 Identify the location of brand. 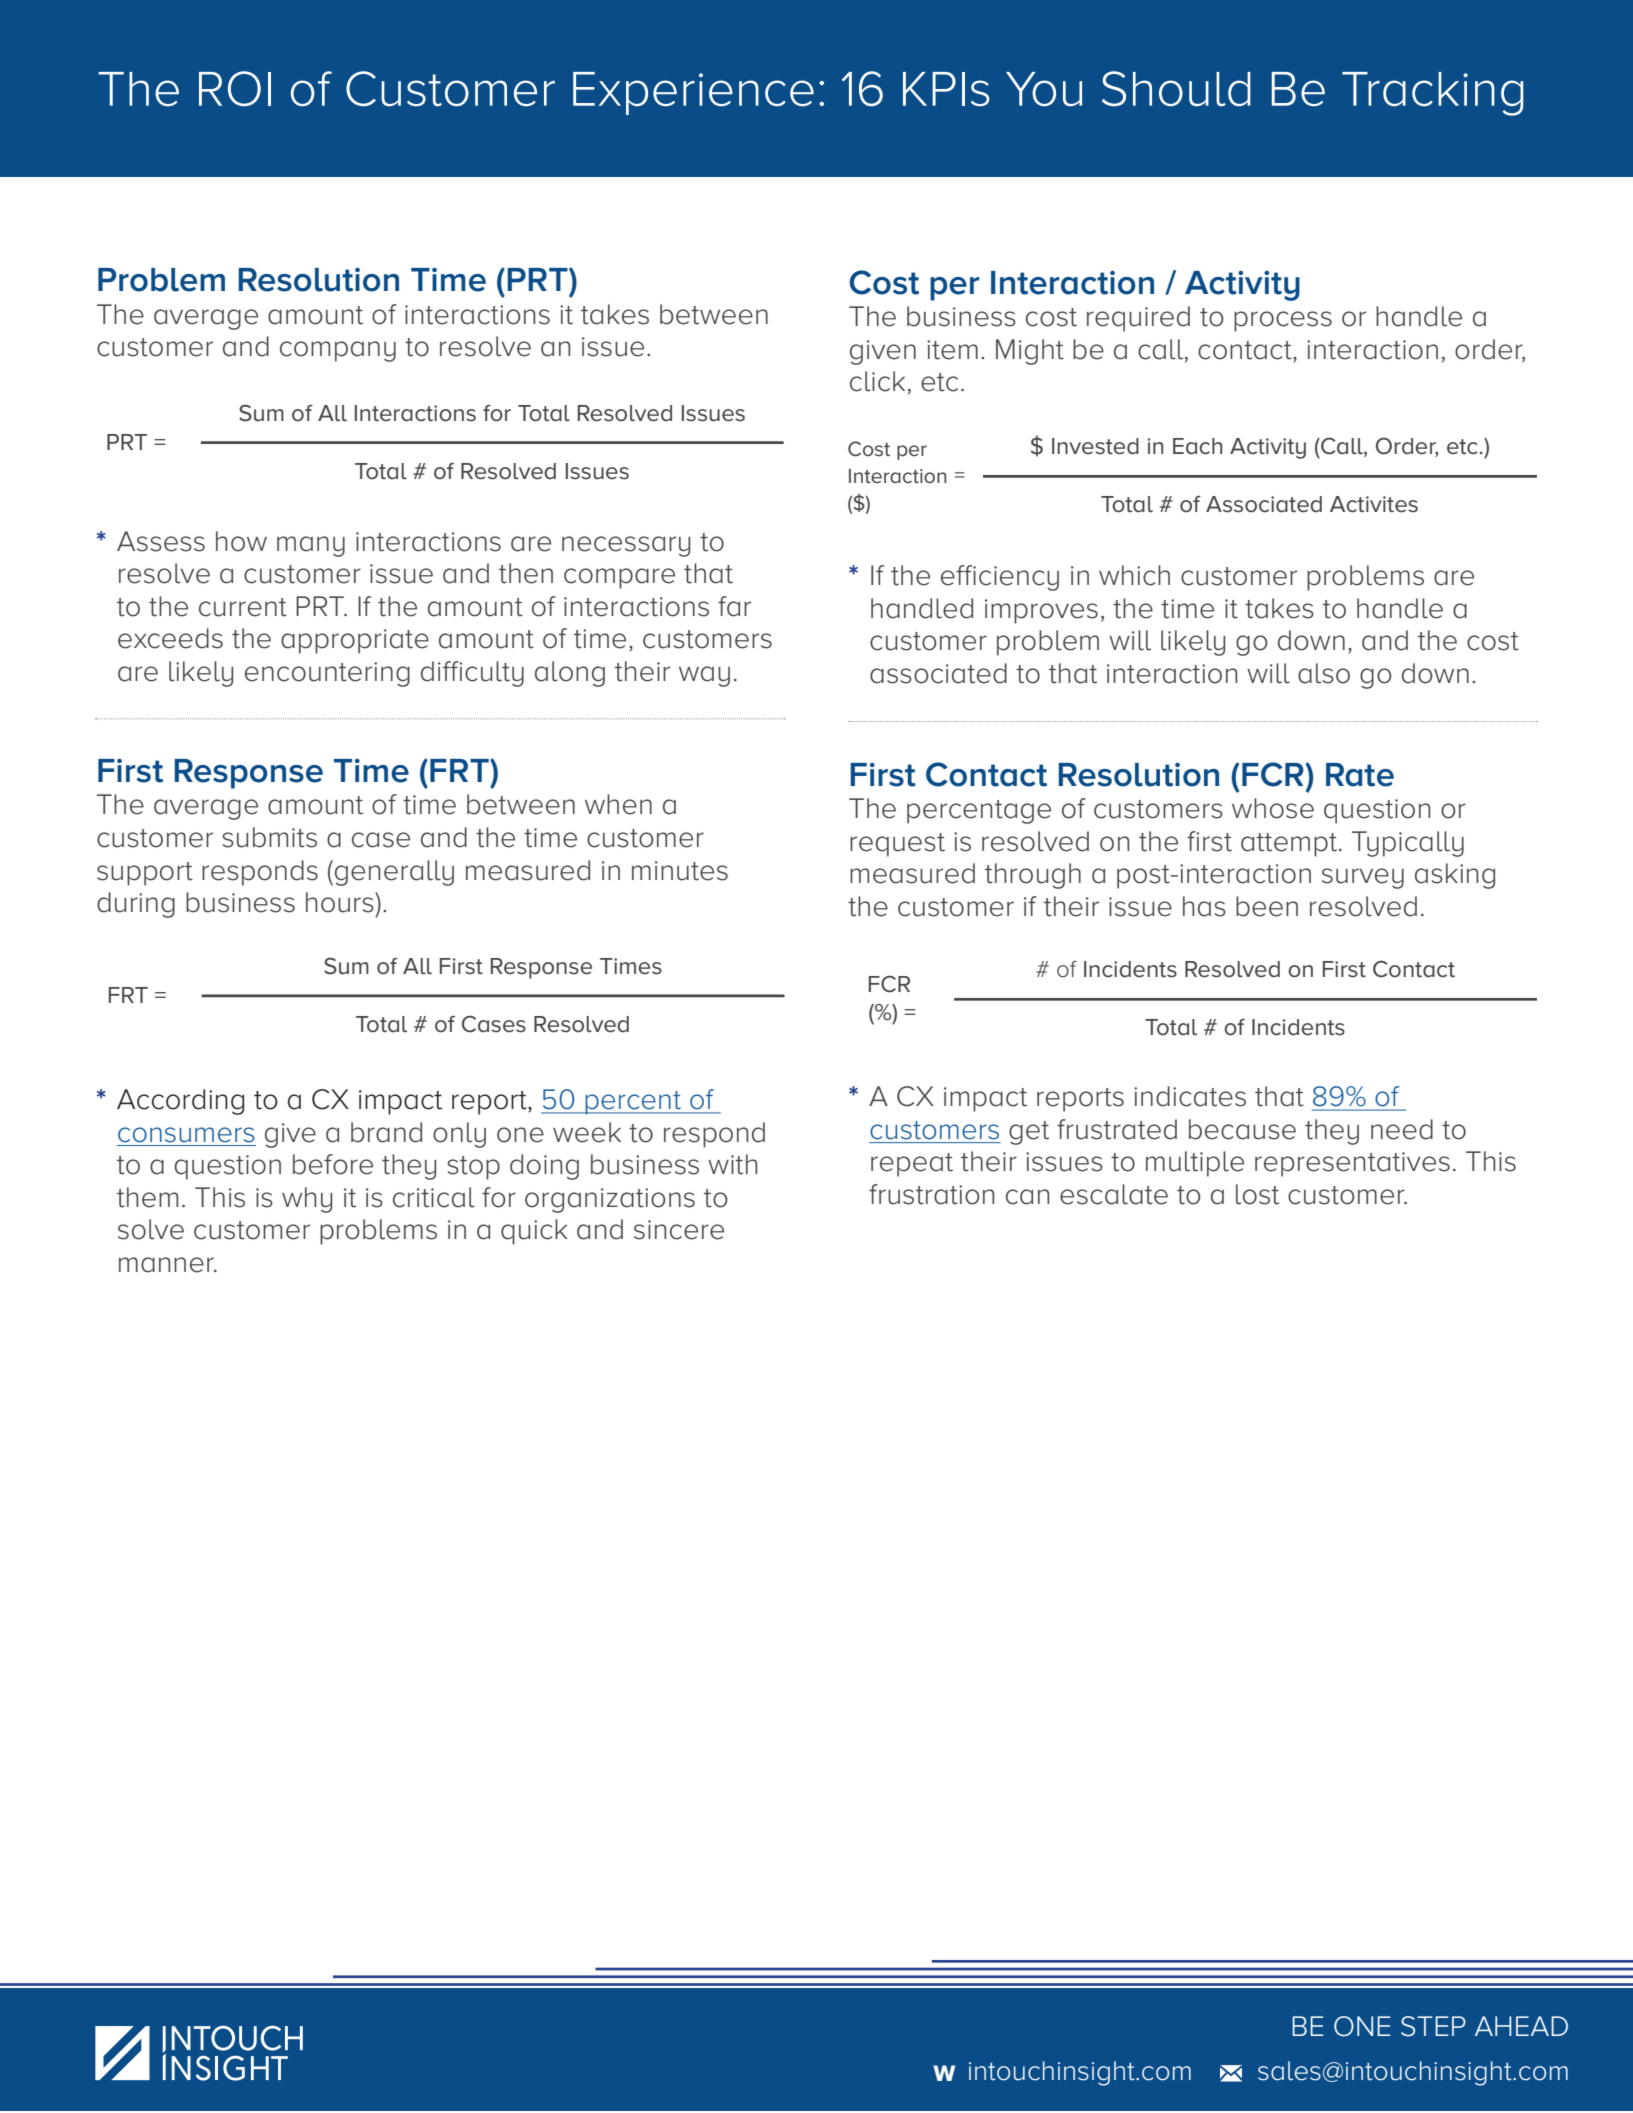
(386, 1132).
